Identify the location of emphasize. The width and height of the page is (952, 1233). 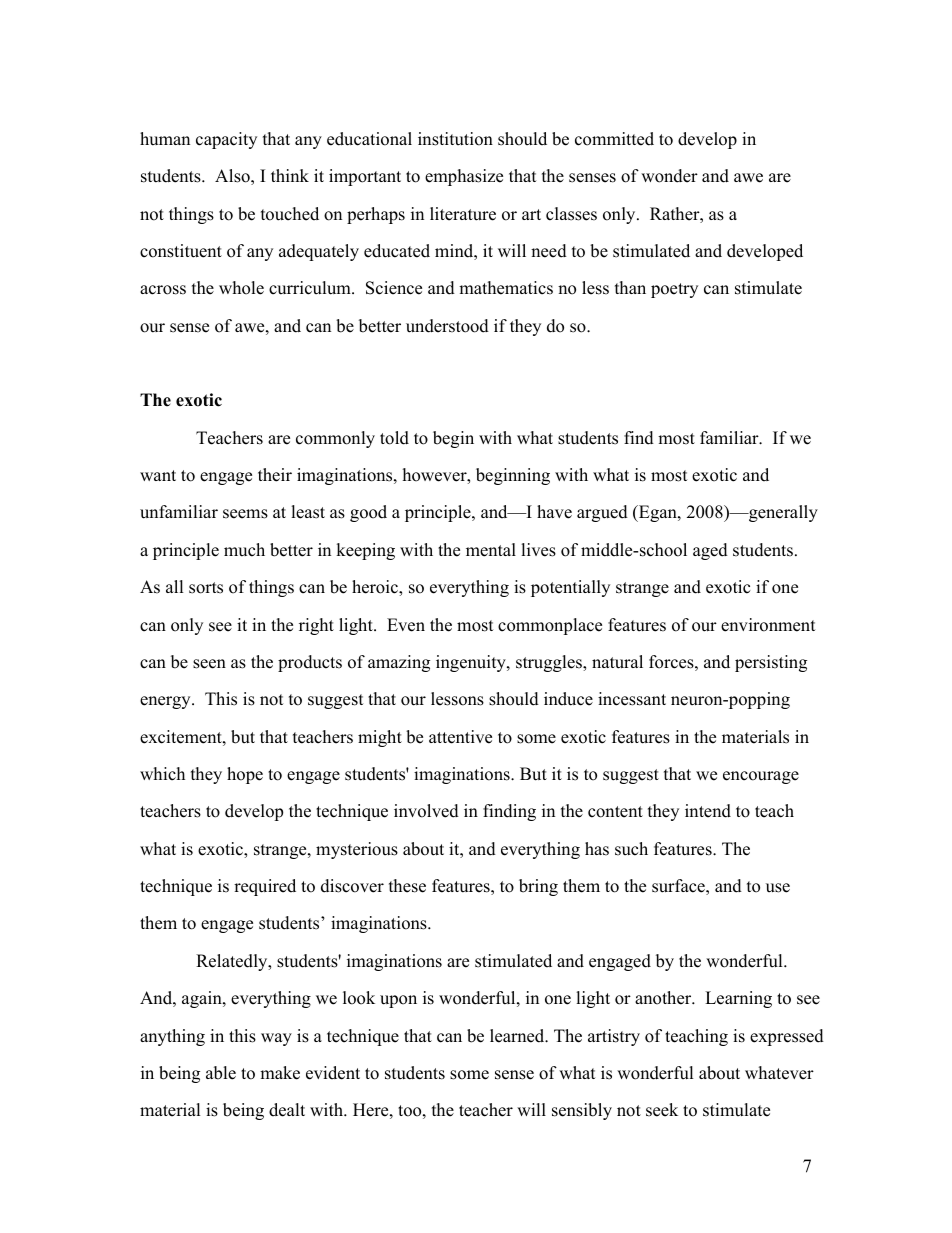
(464, 177).
